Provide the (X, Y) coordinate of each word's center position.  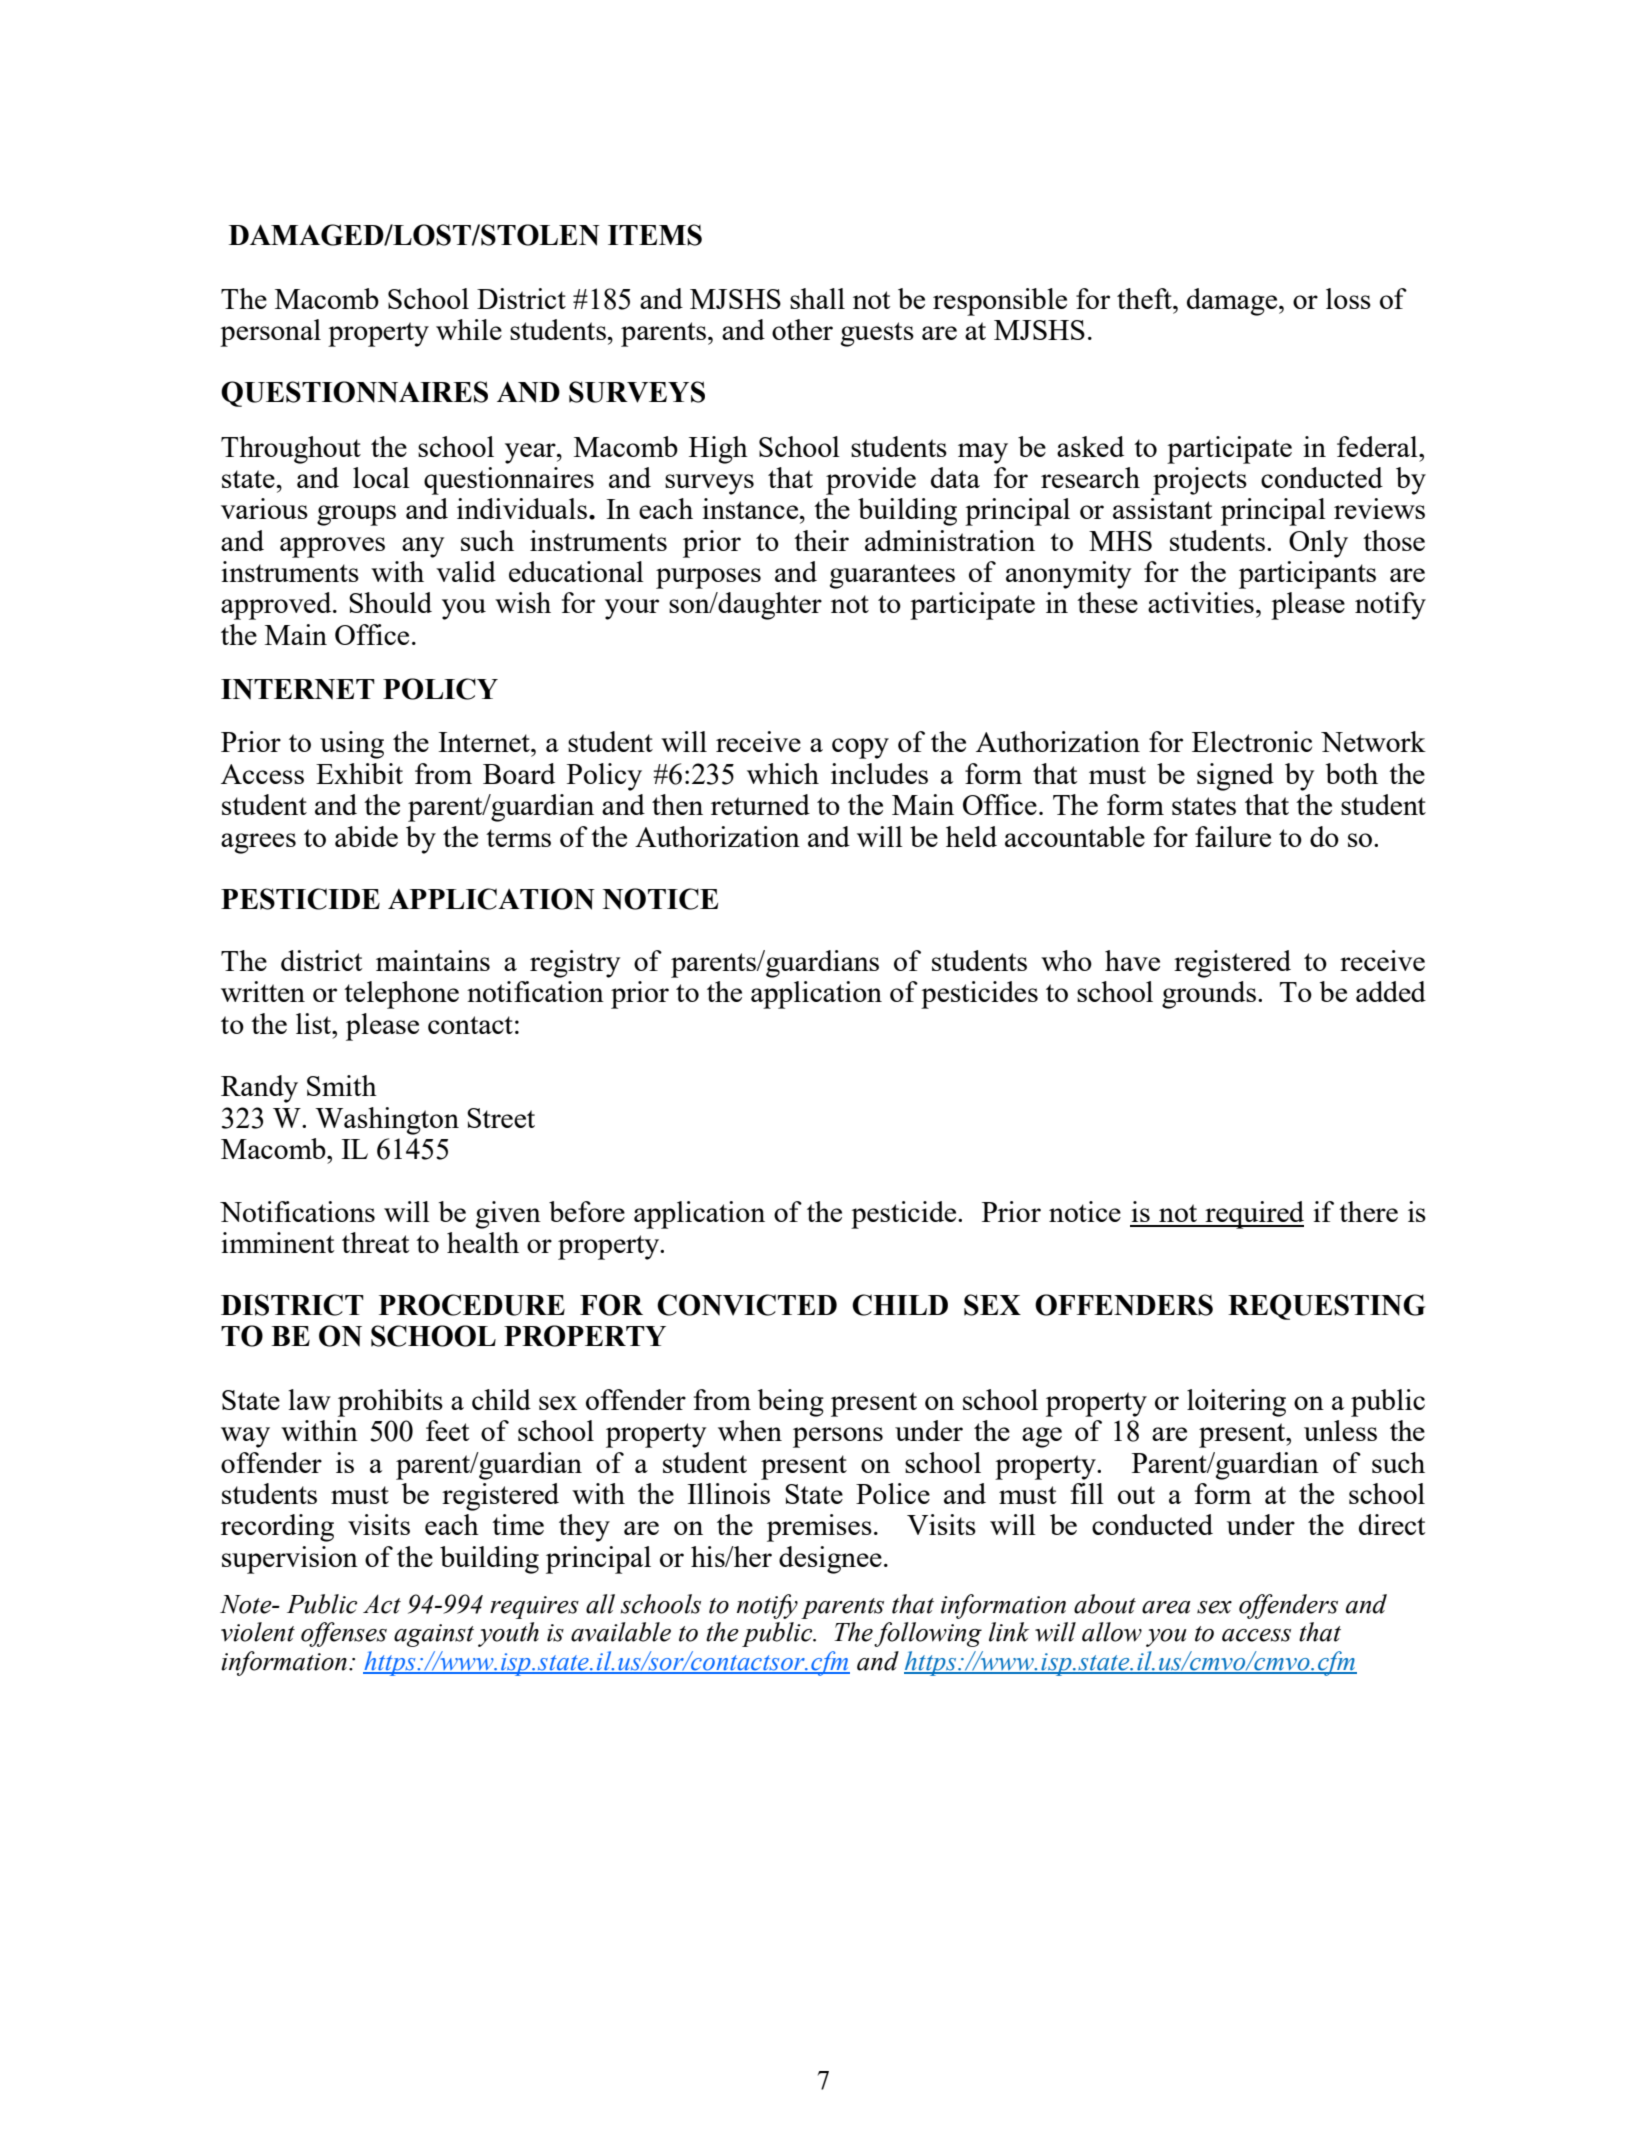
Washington (387, 1121)
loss (1348, 298)
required (1253, 1215)
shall (817, 298)
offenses (344, 1634)
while (469, 329)
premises (819, 1528)
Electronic (1252, 741)
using (352, 745)
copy (860, 748)
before (587, 1211)
